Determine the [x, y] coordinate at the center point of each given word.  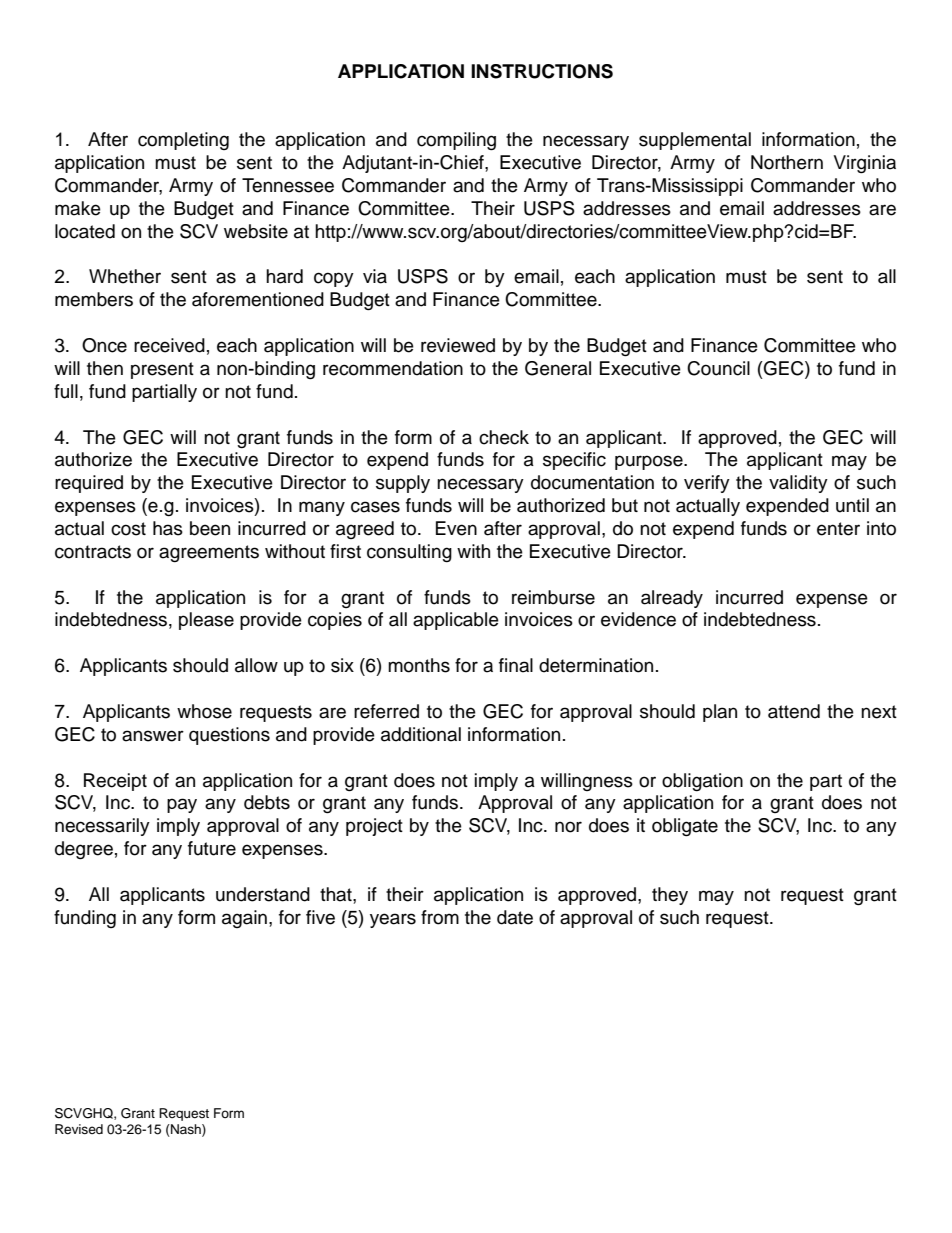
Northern [787, 162]
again [244, 919]
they [670, 896]
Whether [125, 276]
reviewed [458, 345]
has [168, 528]
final [516, 665]
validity [798, 484]
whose [204, 711]
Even [456, 528]
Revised [79, 1129]
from [440, 917]
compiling [456, 141]
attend [794, 711]
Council [718, 368]
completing [183, 141]
